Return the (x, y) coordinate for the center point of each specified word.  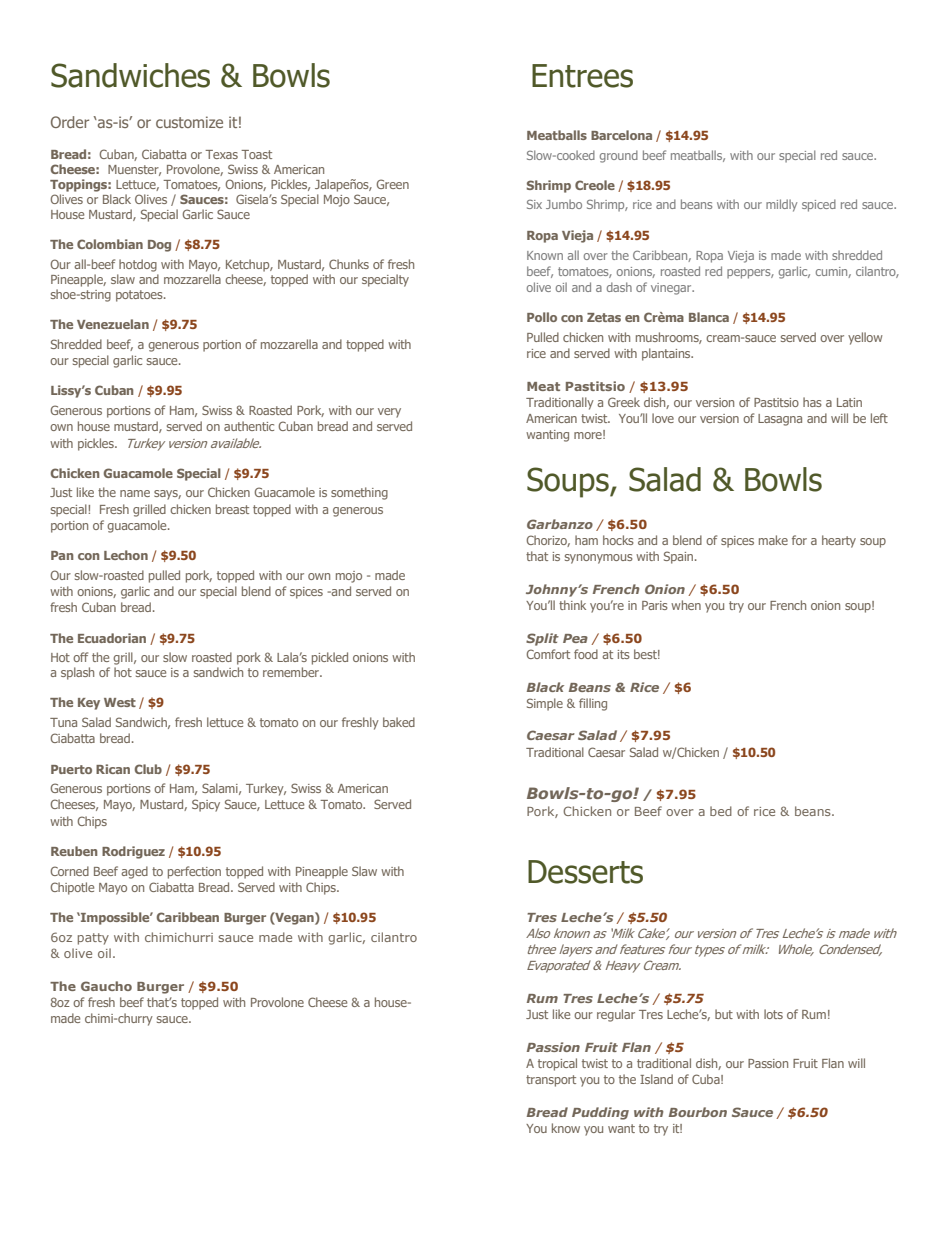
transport (551, 1081)
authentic (249, 426)
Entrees (582, 76)
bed (721, 811)
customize (189, 122)
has (812, 402)
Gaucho (106, 986)
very (389, 413)
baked (399, 722)
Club (148, 769)
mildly (781, 205)
